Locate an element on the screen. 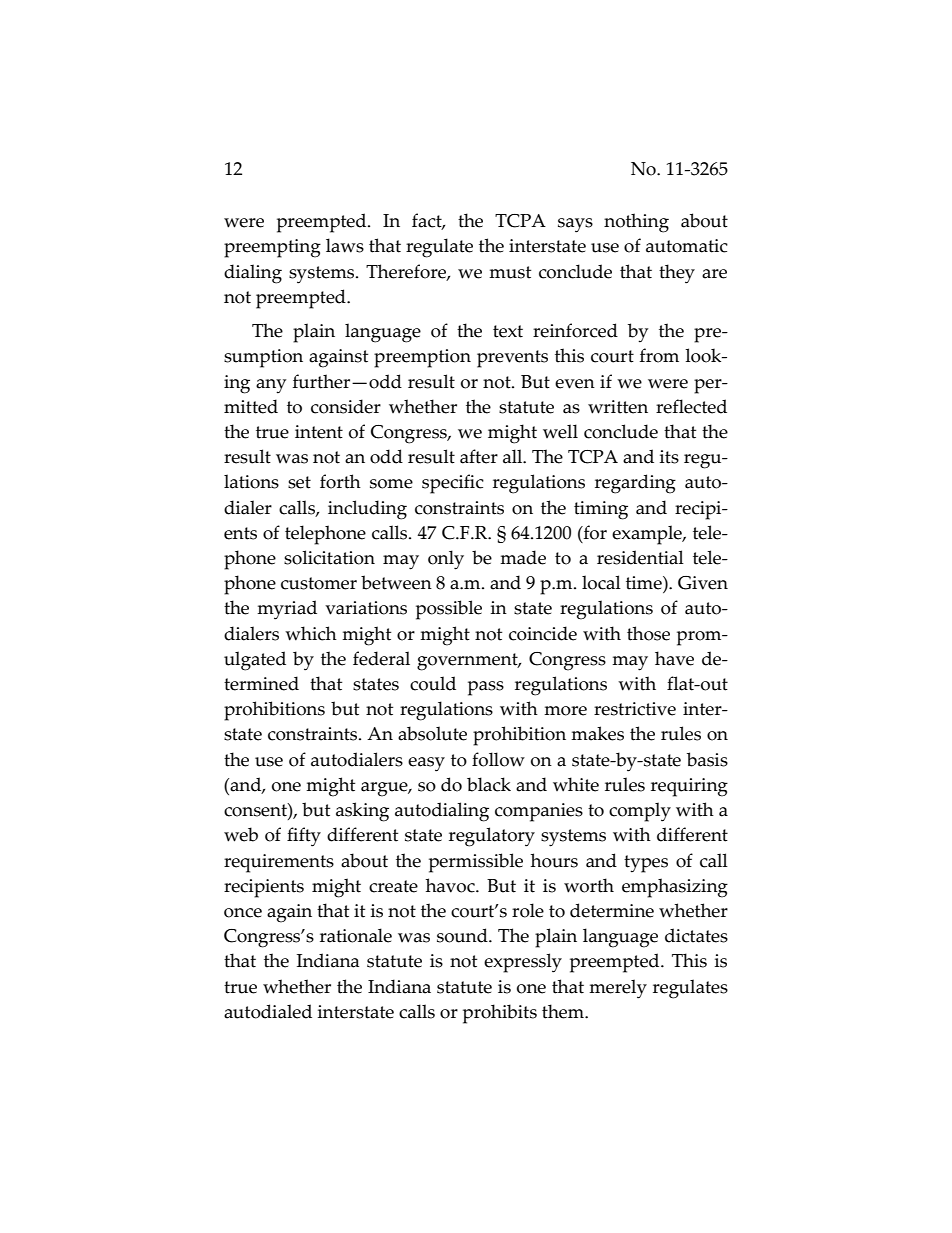 This screenshot has height=1233, width=952. must is located at coordinates (510, 272).
